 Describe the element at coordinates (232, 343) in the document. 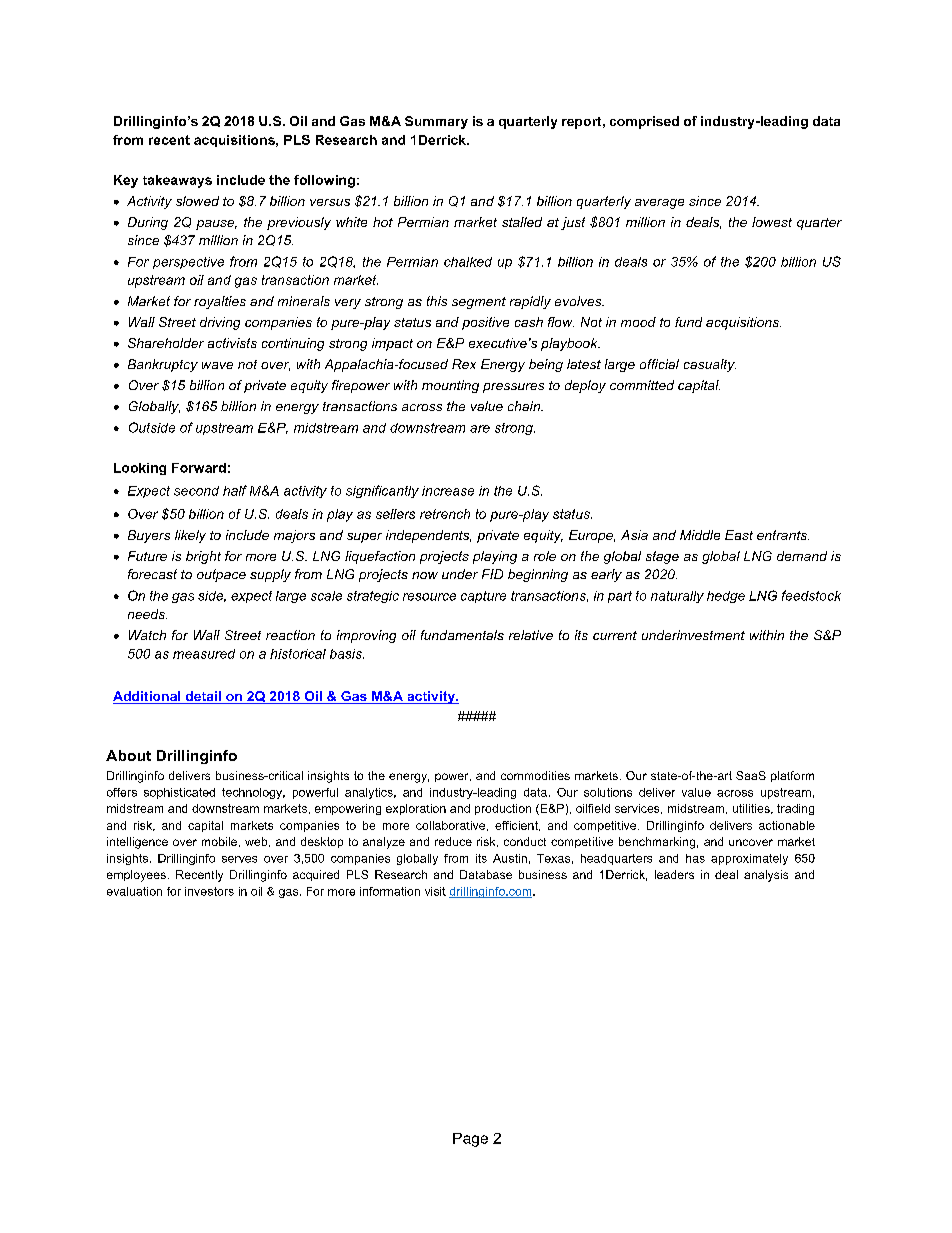

I see `activists` at that location.
